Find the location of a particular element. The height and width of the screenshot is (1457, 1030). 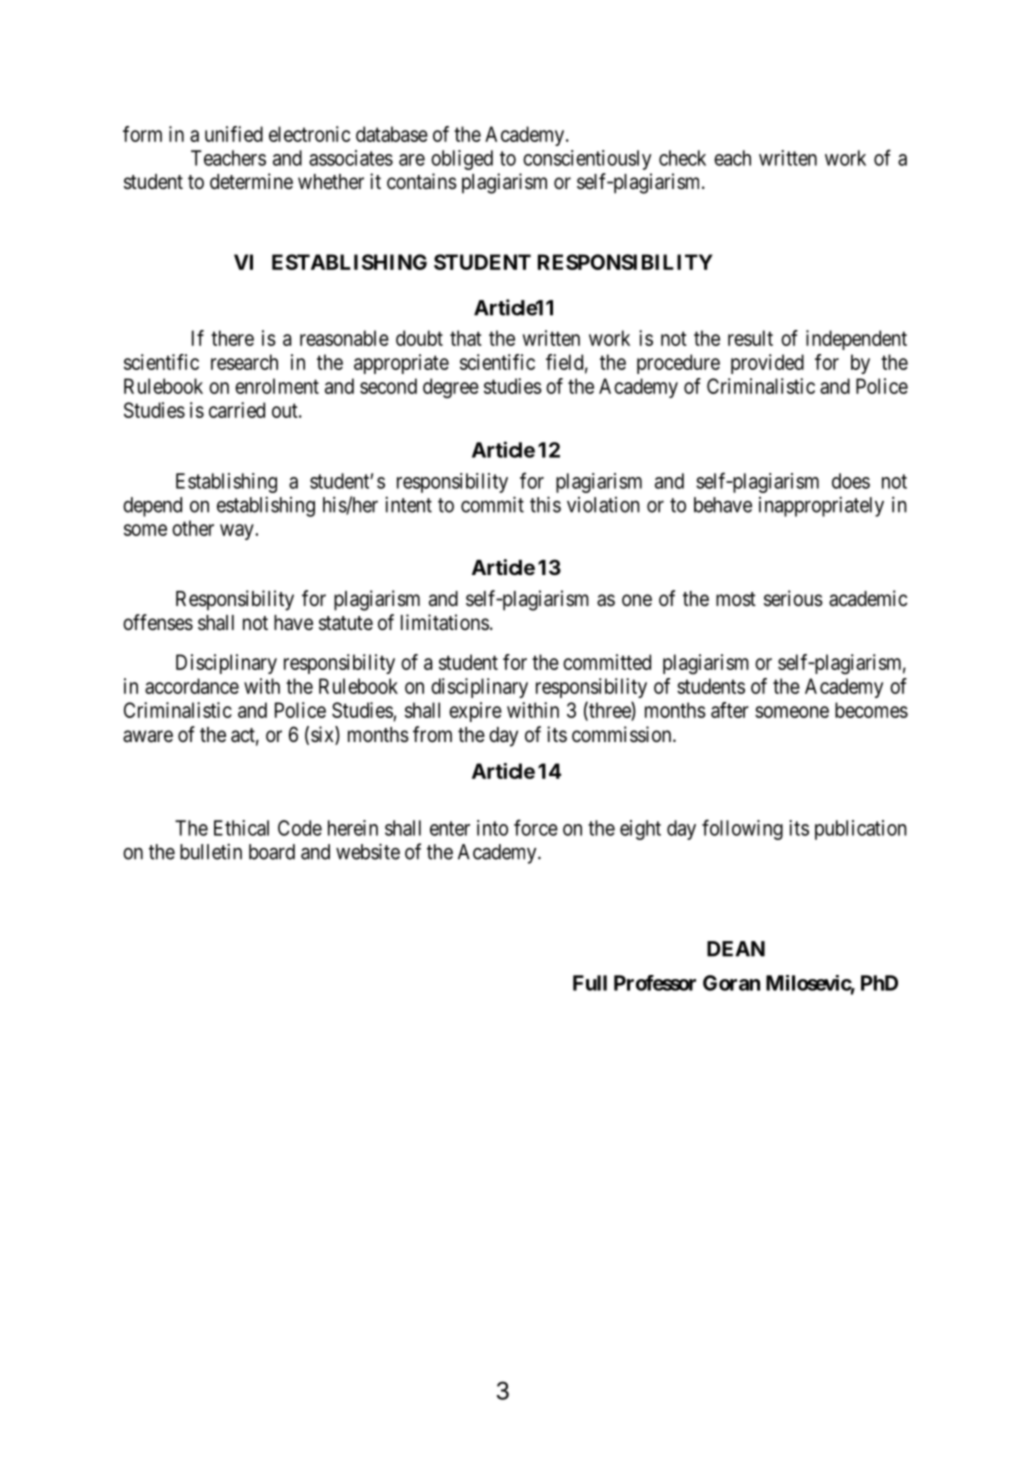

bulletin is located at coordinates (211, 851).
